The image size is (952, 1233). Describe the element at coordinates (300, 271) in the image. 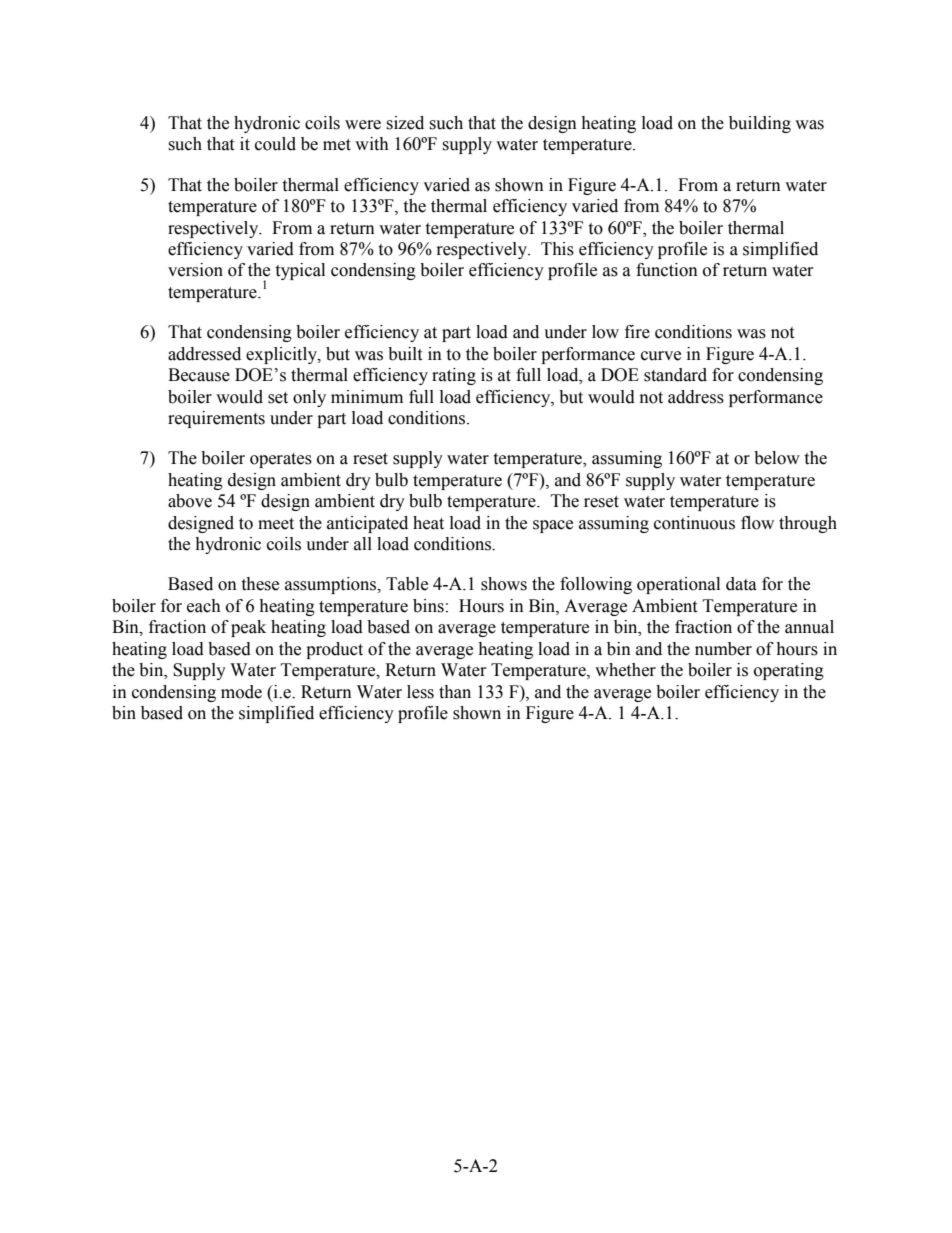

I see `typical` at that location.
